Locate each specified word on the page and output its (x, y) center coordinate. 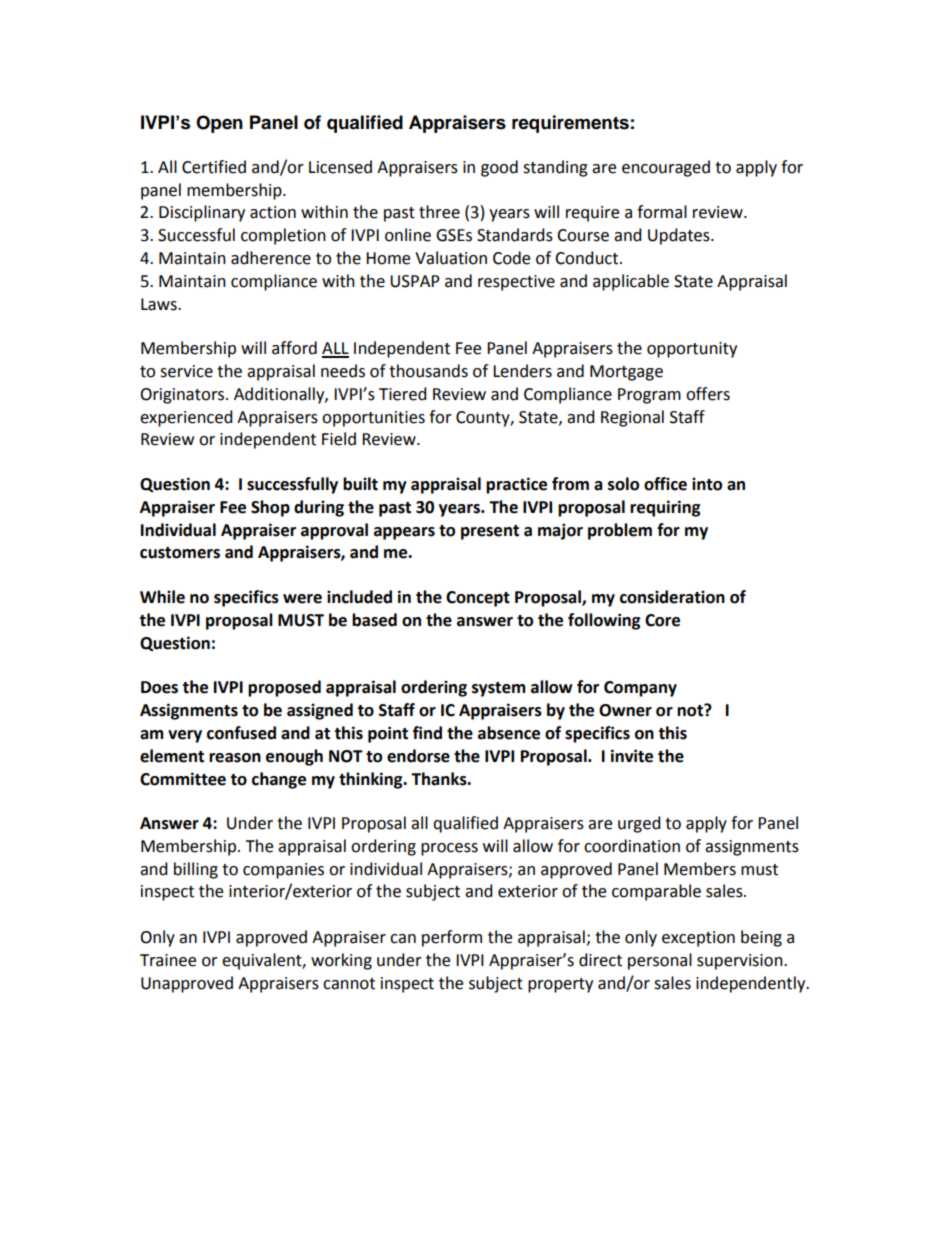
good (499, 168)
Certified (214, 167)
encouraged (666, 168)
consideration (672, 597)
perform (452, 938)
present (490, 532)
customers (180, 553)
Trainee (168, 960)
